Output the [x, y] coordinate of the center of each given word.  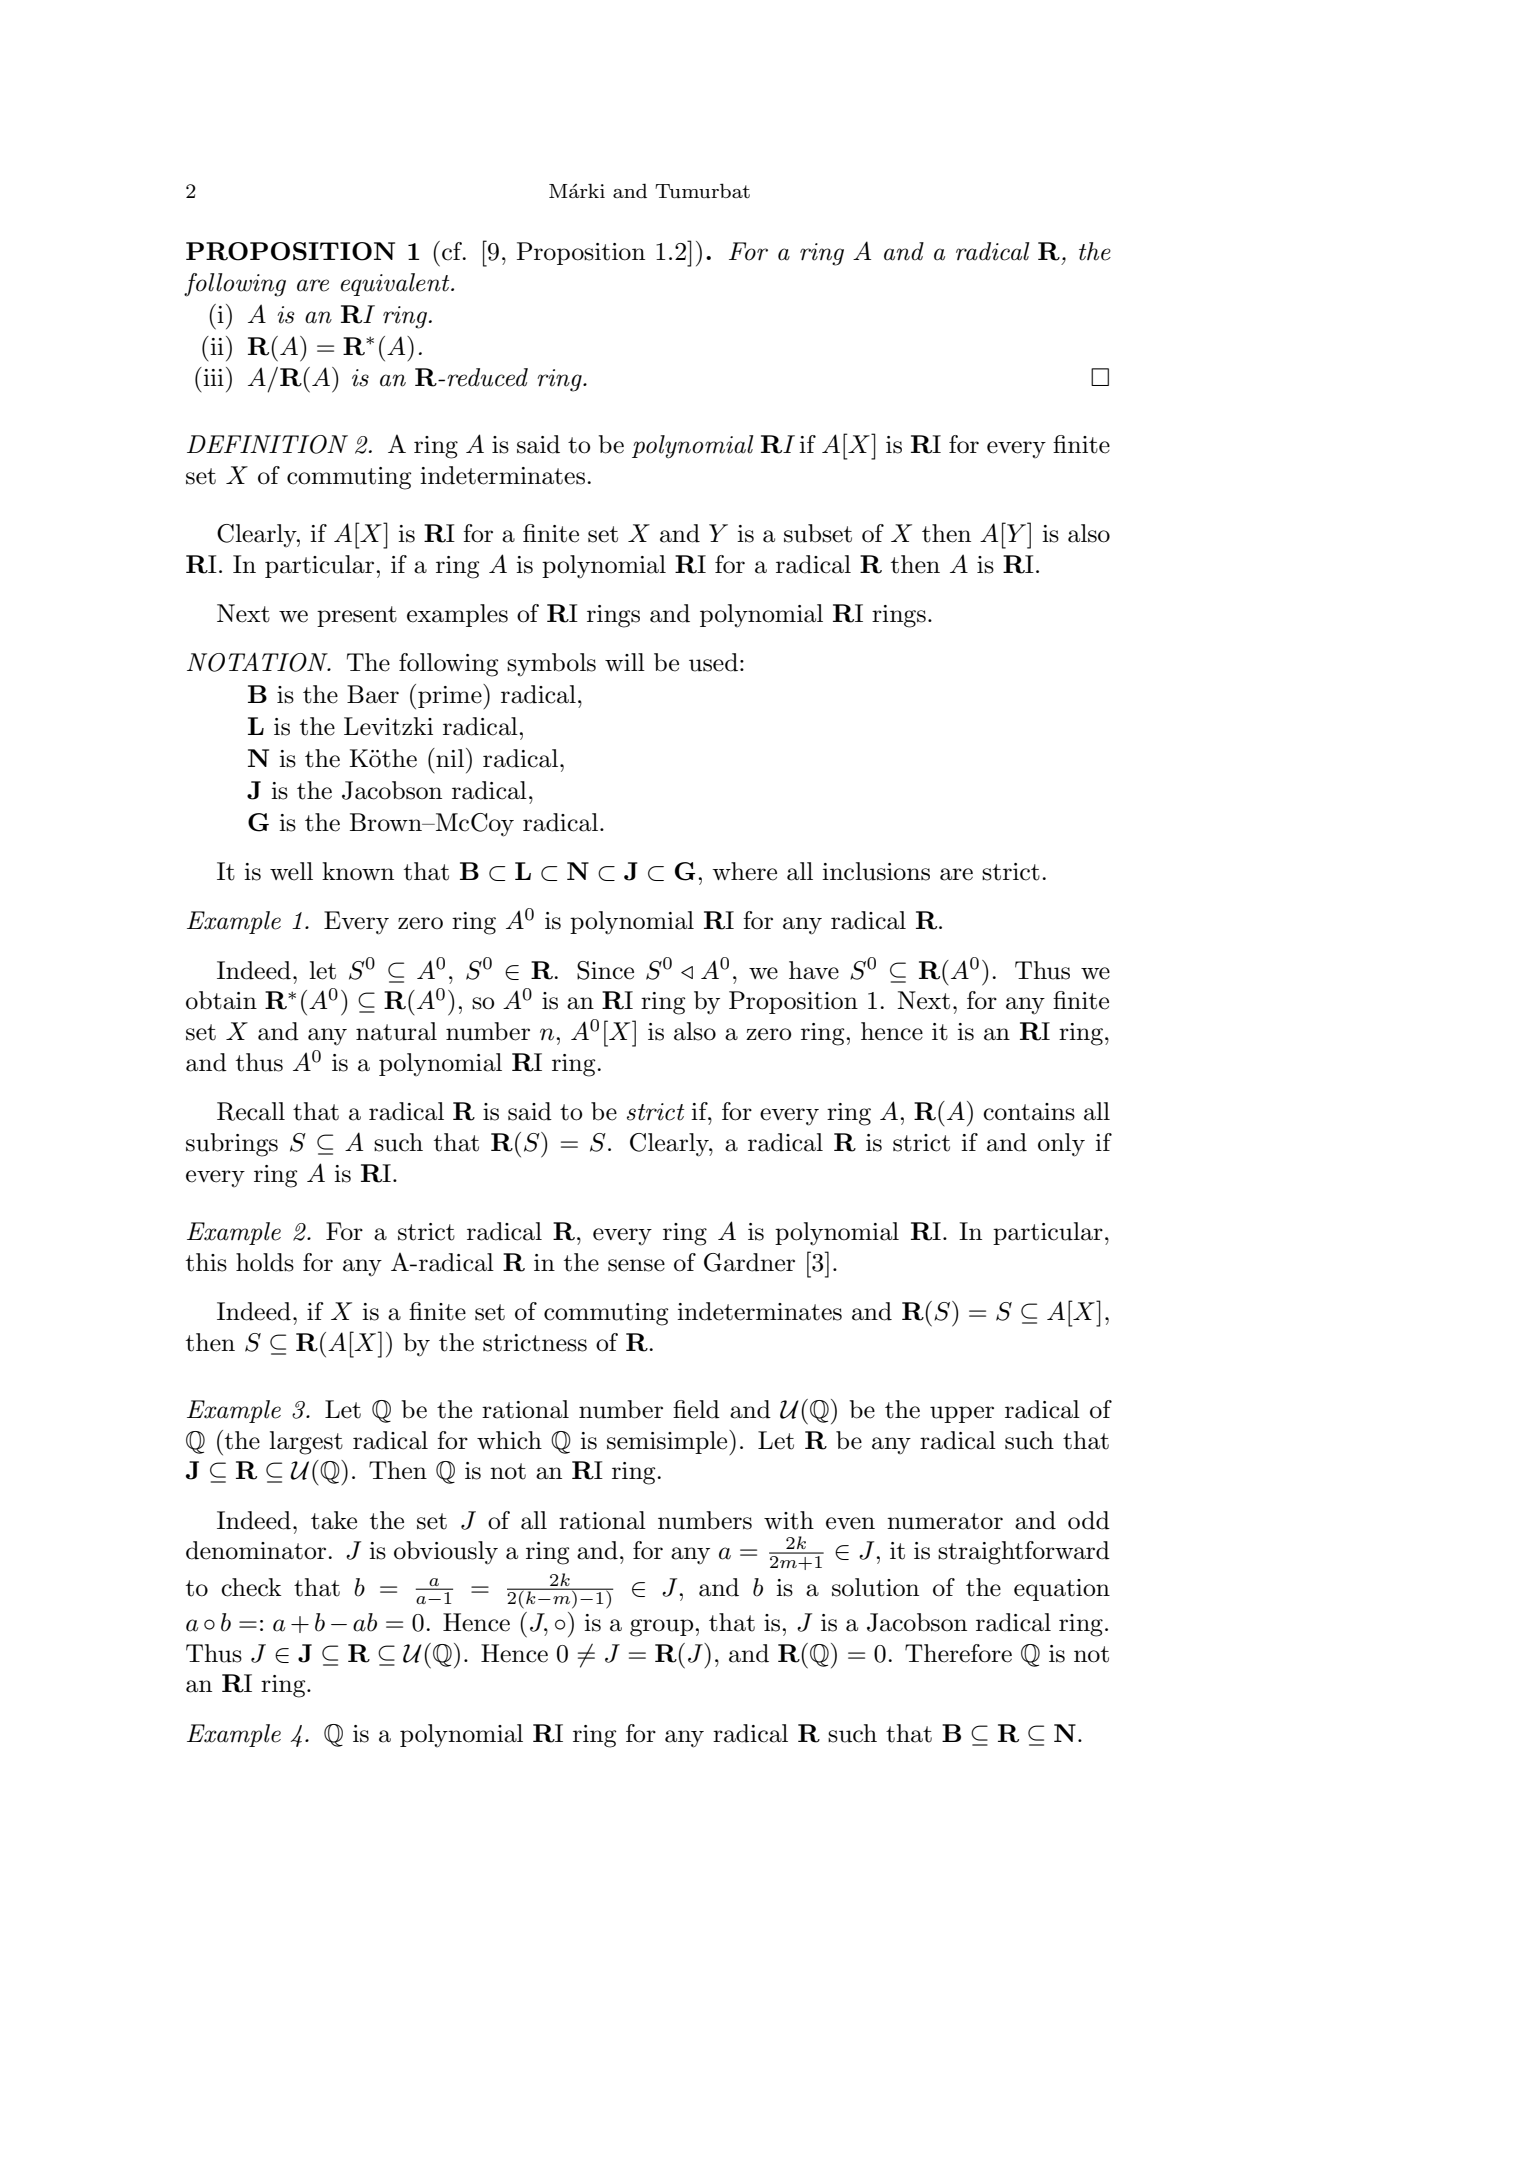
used [713, 662]
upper [962, 1414]
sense [636, 1265]
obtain [221, 1000]
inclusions [876, 871]
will [625, 662]
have [814, 970]
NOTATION [258, 662]
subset [818, 533]
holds [265, 1262]
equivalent [396, 284]
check [251, 1587]
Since [605, 970]
